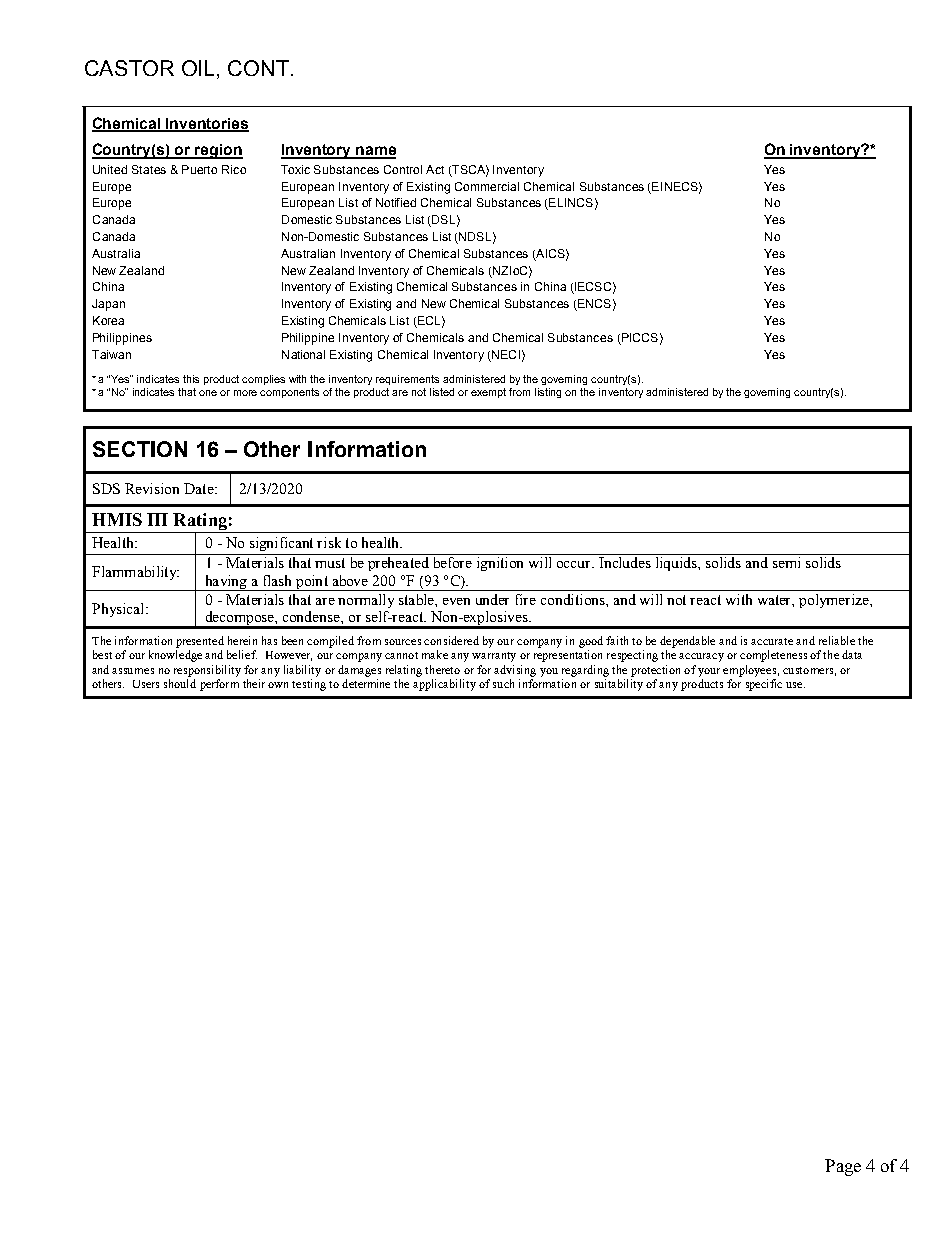 This screenshot has width=952, height=1233. Describe the element at coordinates (206, 125) in the screenshot. I see `Inventories` at that location.
